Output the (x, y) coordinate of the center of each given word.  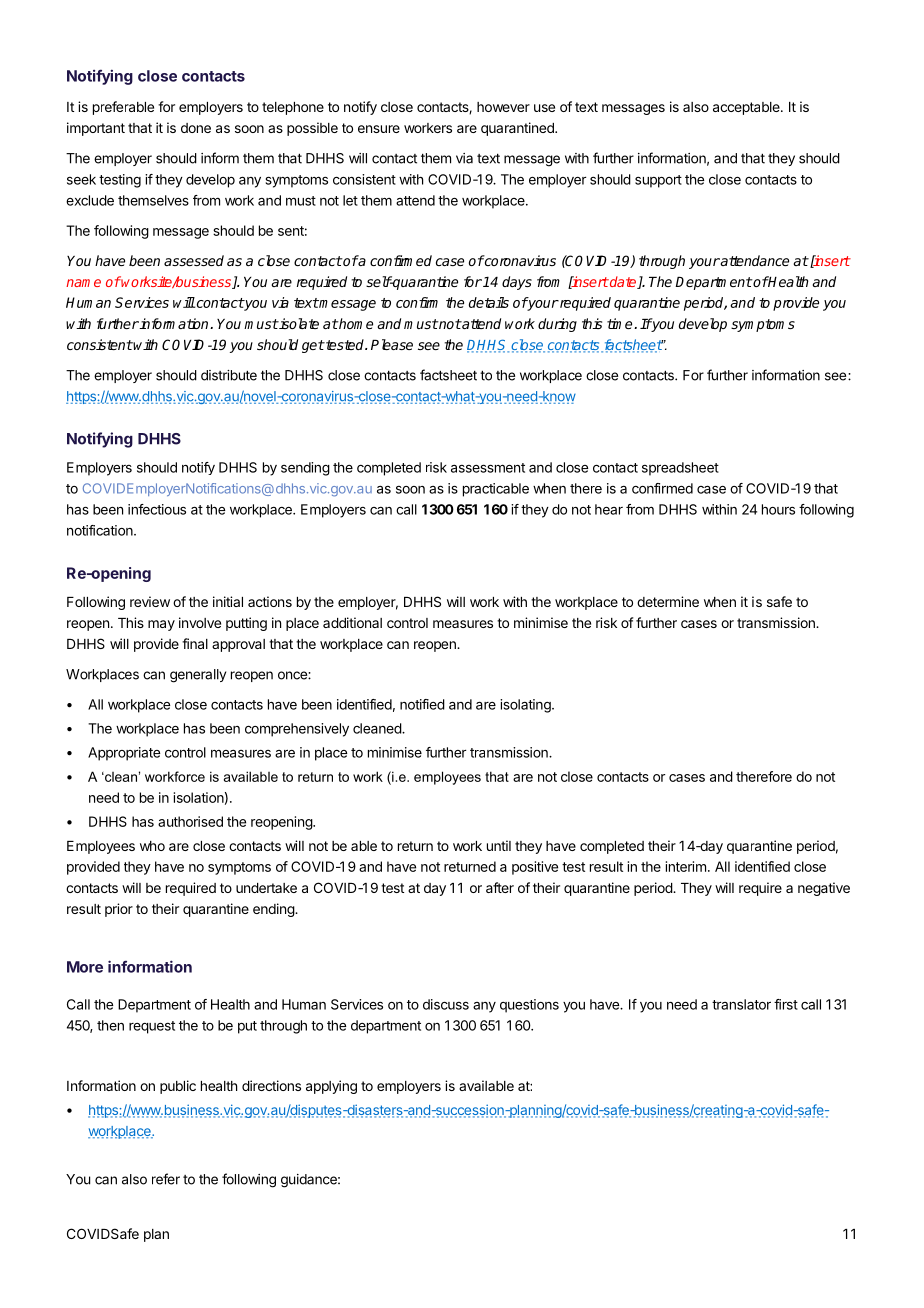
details (489, 302)
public (178, 1087)
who (152, 846)
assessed (194, 260)
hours (778, 509)
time (621, 323)
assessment (488, 468)
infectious (157, 509)
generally (198, 676)
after (500, 887)
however (503, 107)
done (196, 128)
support (658, 181)
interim (686, 866)
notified (422, 704)
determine (668, 601)
